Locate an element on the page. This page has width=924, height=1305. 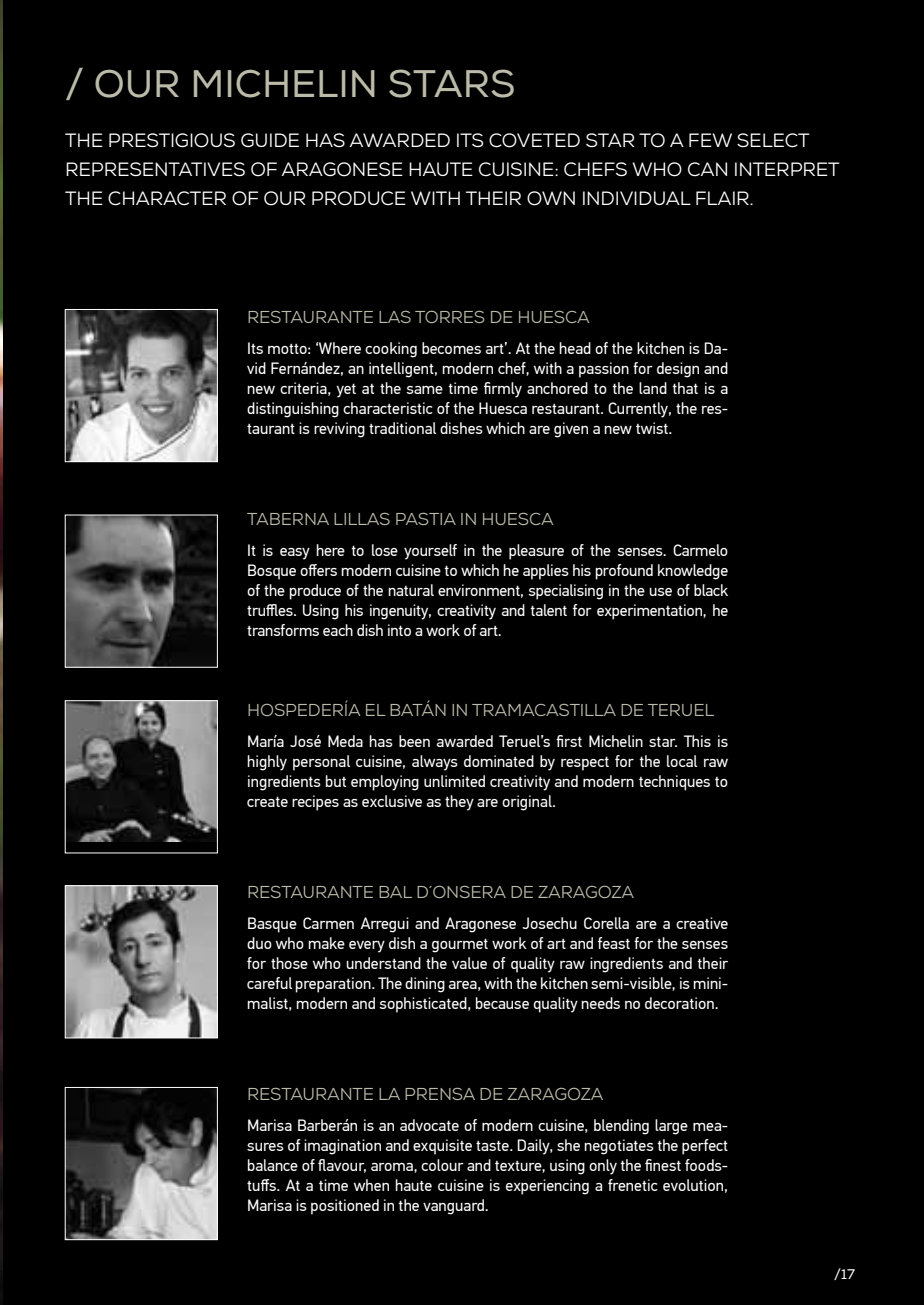
balance is located at coordinates (273, 1165).
